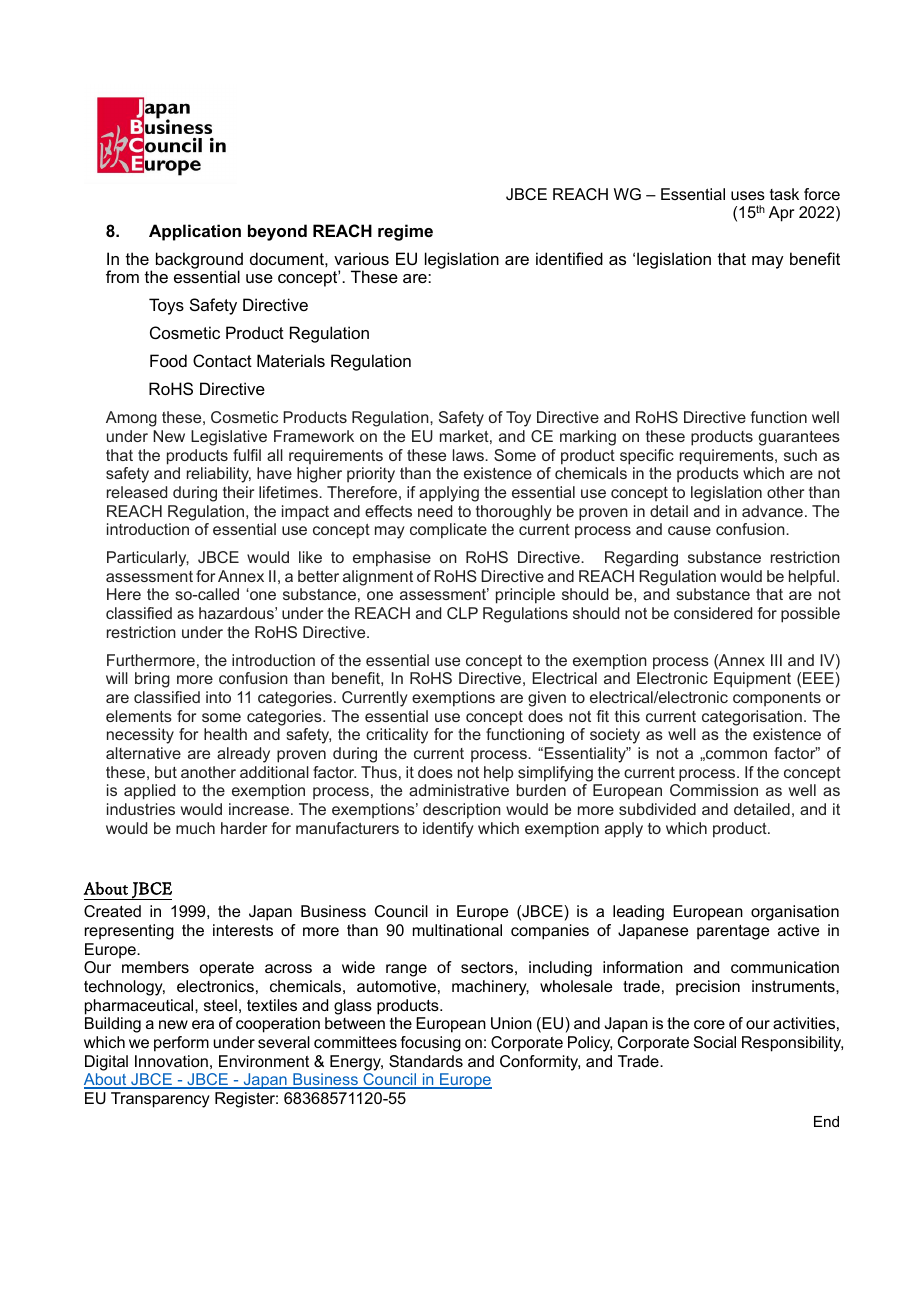  Describe the element at coordinates (160, 1100) in the screenshot. I see `Transparency` at that location.
